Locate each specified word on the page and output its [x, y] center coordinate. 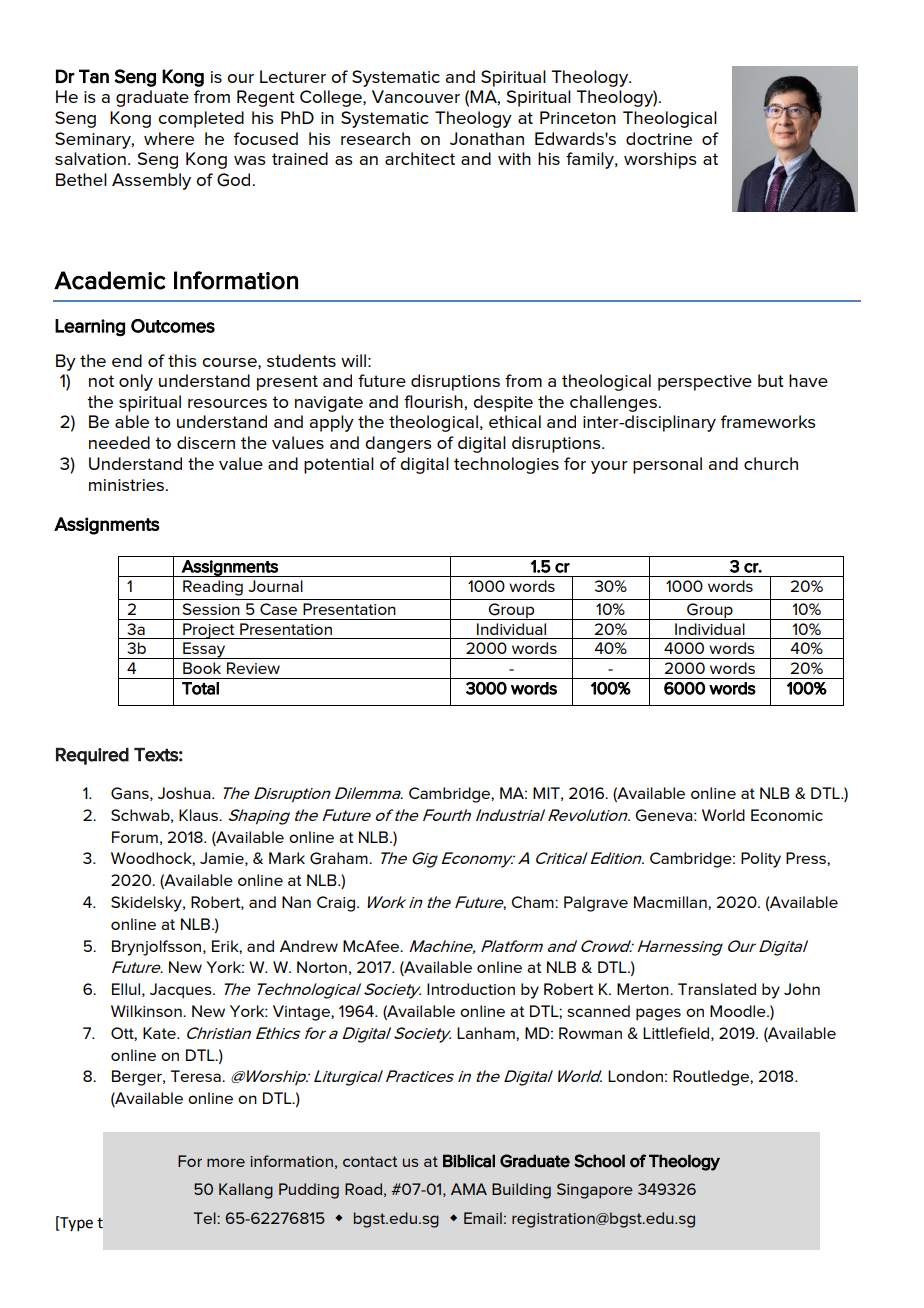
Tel [206, 1218]
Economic [787, 815]
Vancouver [416, 96]
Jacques [182, 991]
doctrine [659, 138]
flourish [434, 401]
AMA [469, 1189]
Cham [533, 902]
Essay [204, 650]
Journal [275, 586]
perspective [705, 383]
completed [201, 119]
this [182, 360]
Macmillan [671, 902]
